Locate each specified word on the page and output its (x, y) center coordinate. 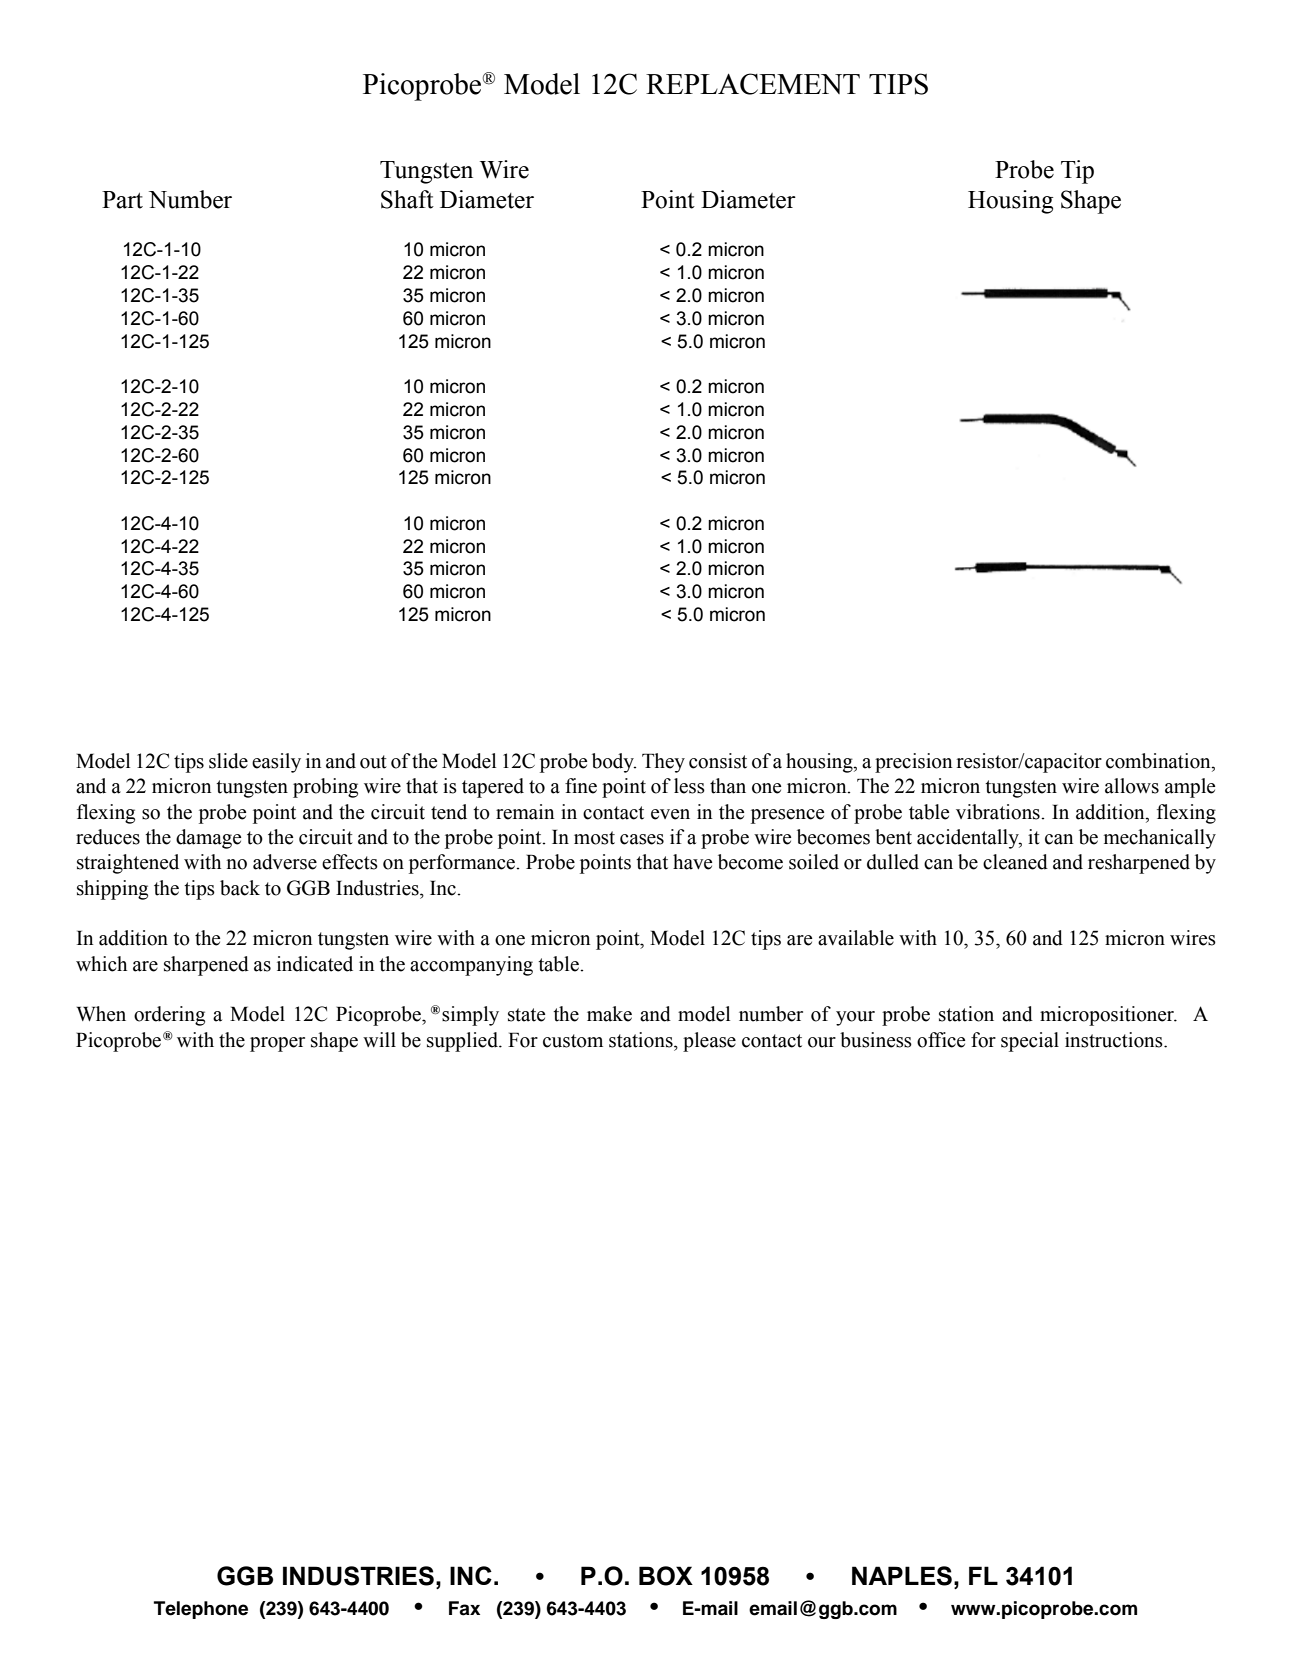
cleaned (1015, 862)
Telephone (201, 1610)
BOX (666, 1576)
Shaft (407, 199)
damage (208, 839)
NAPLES (902, 1576)
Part (122, 200)
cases (642, 839)
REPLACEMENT (753, 84)
